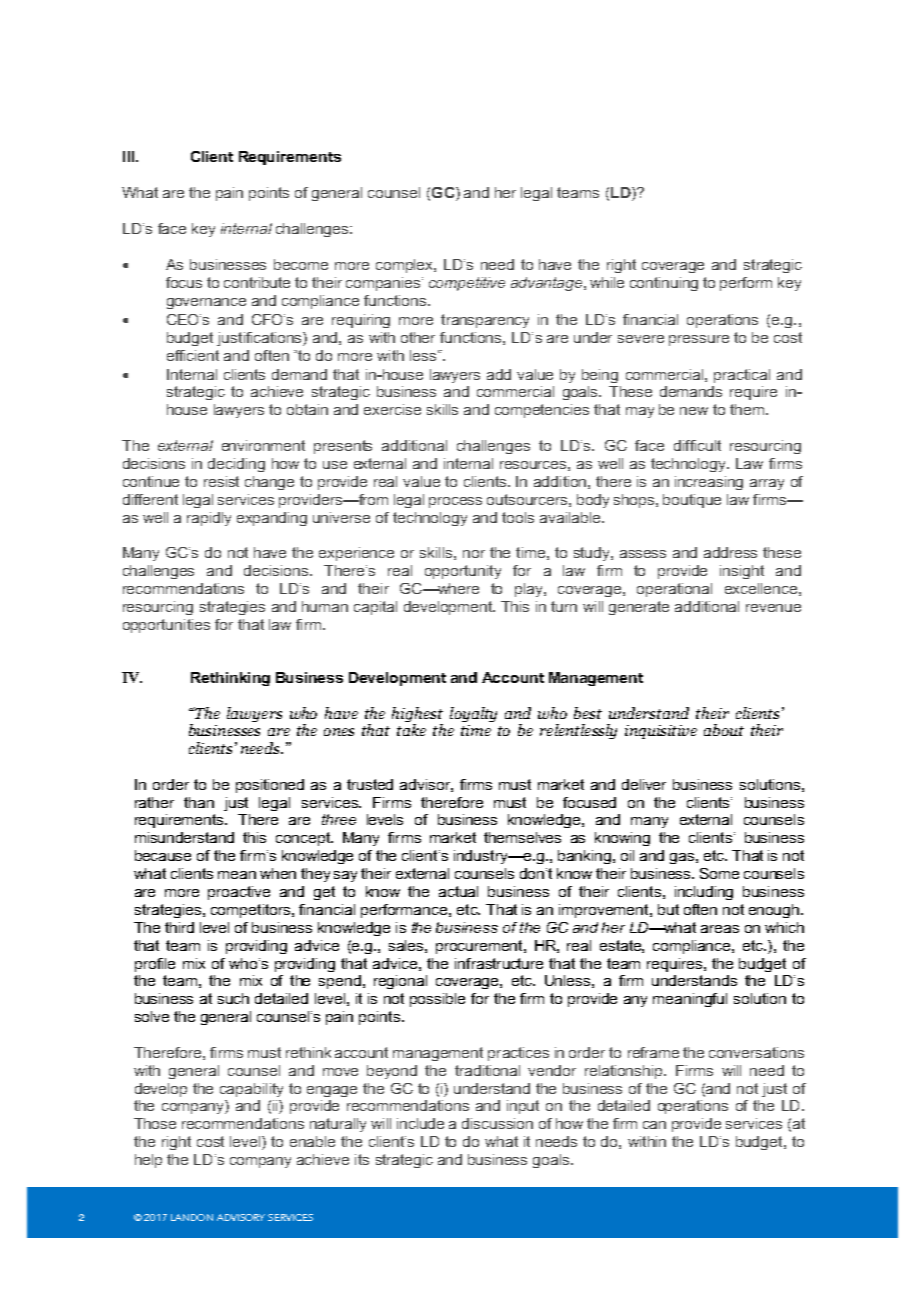 This page has width=924, height=1308. I want to click on LANDON, so click(192, 1217).
